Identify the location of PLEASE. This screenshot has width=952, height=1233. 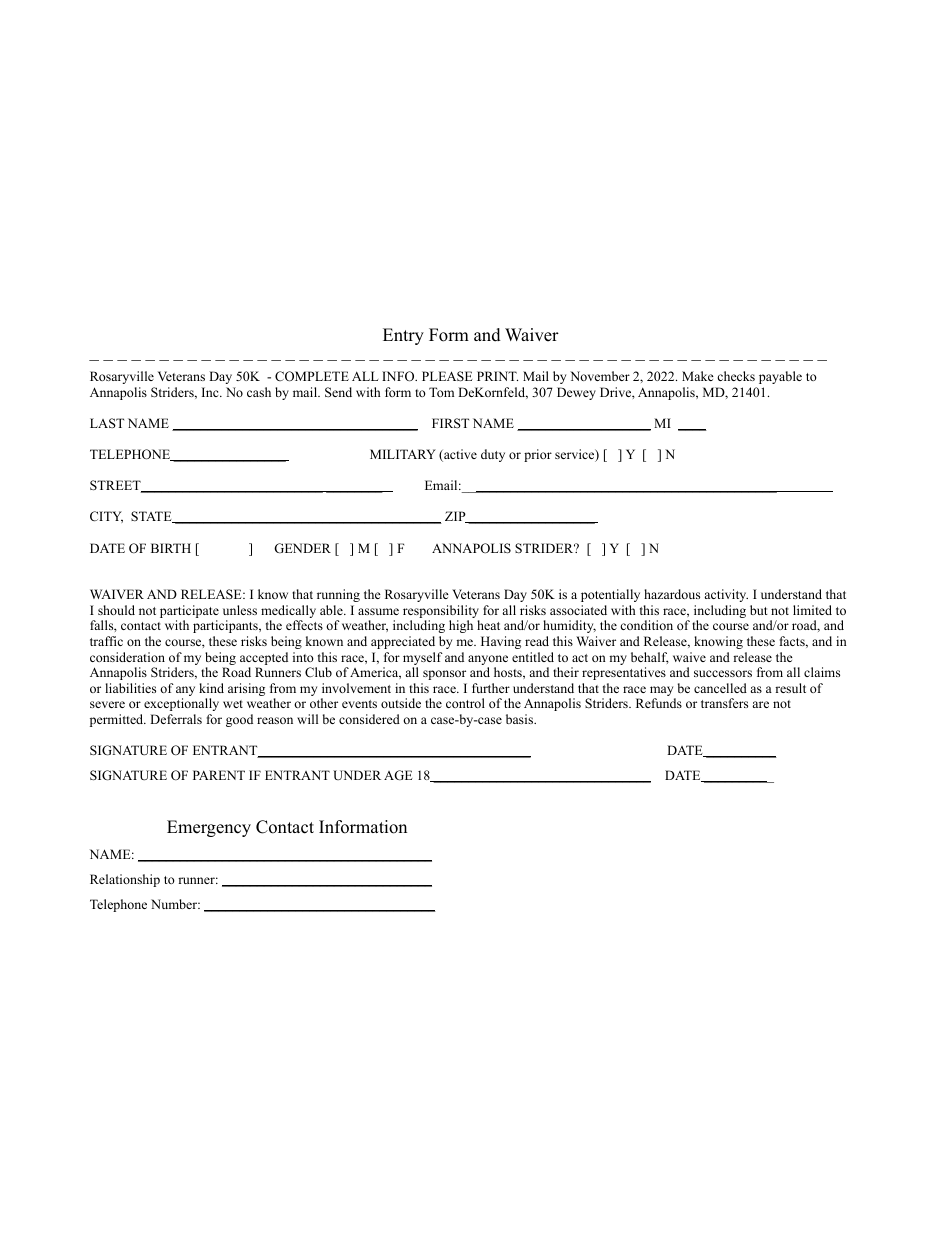
(447, 376).
